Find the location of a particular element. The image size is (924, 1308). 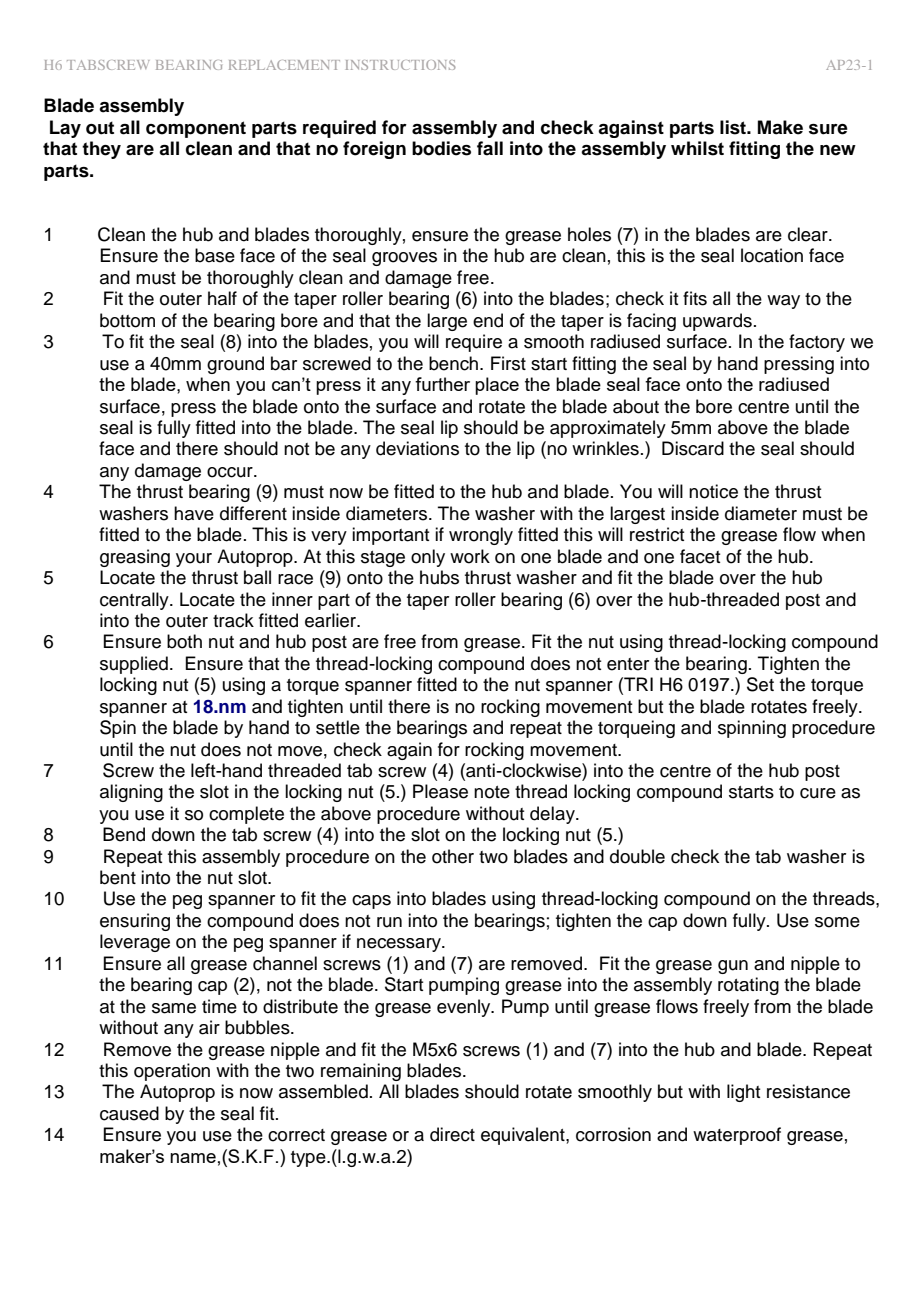

deviations is located at coordinates (417, 448).
